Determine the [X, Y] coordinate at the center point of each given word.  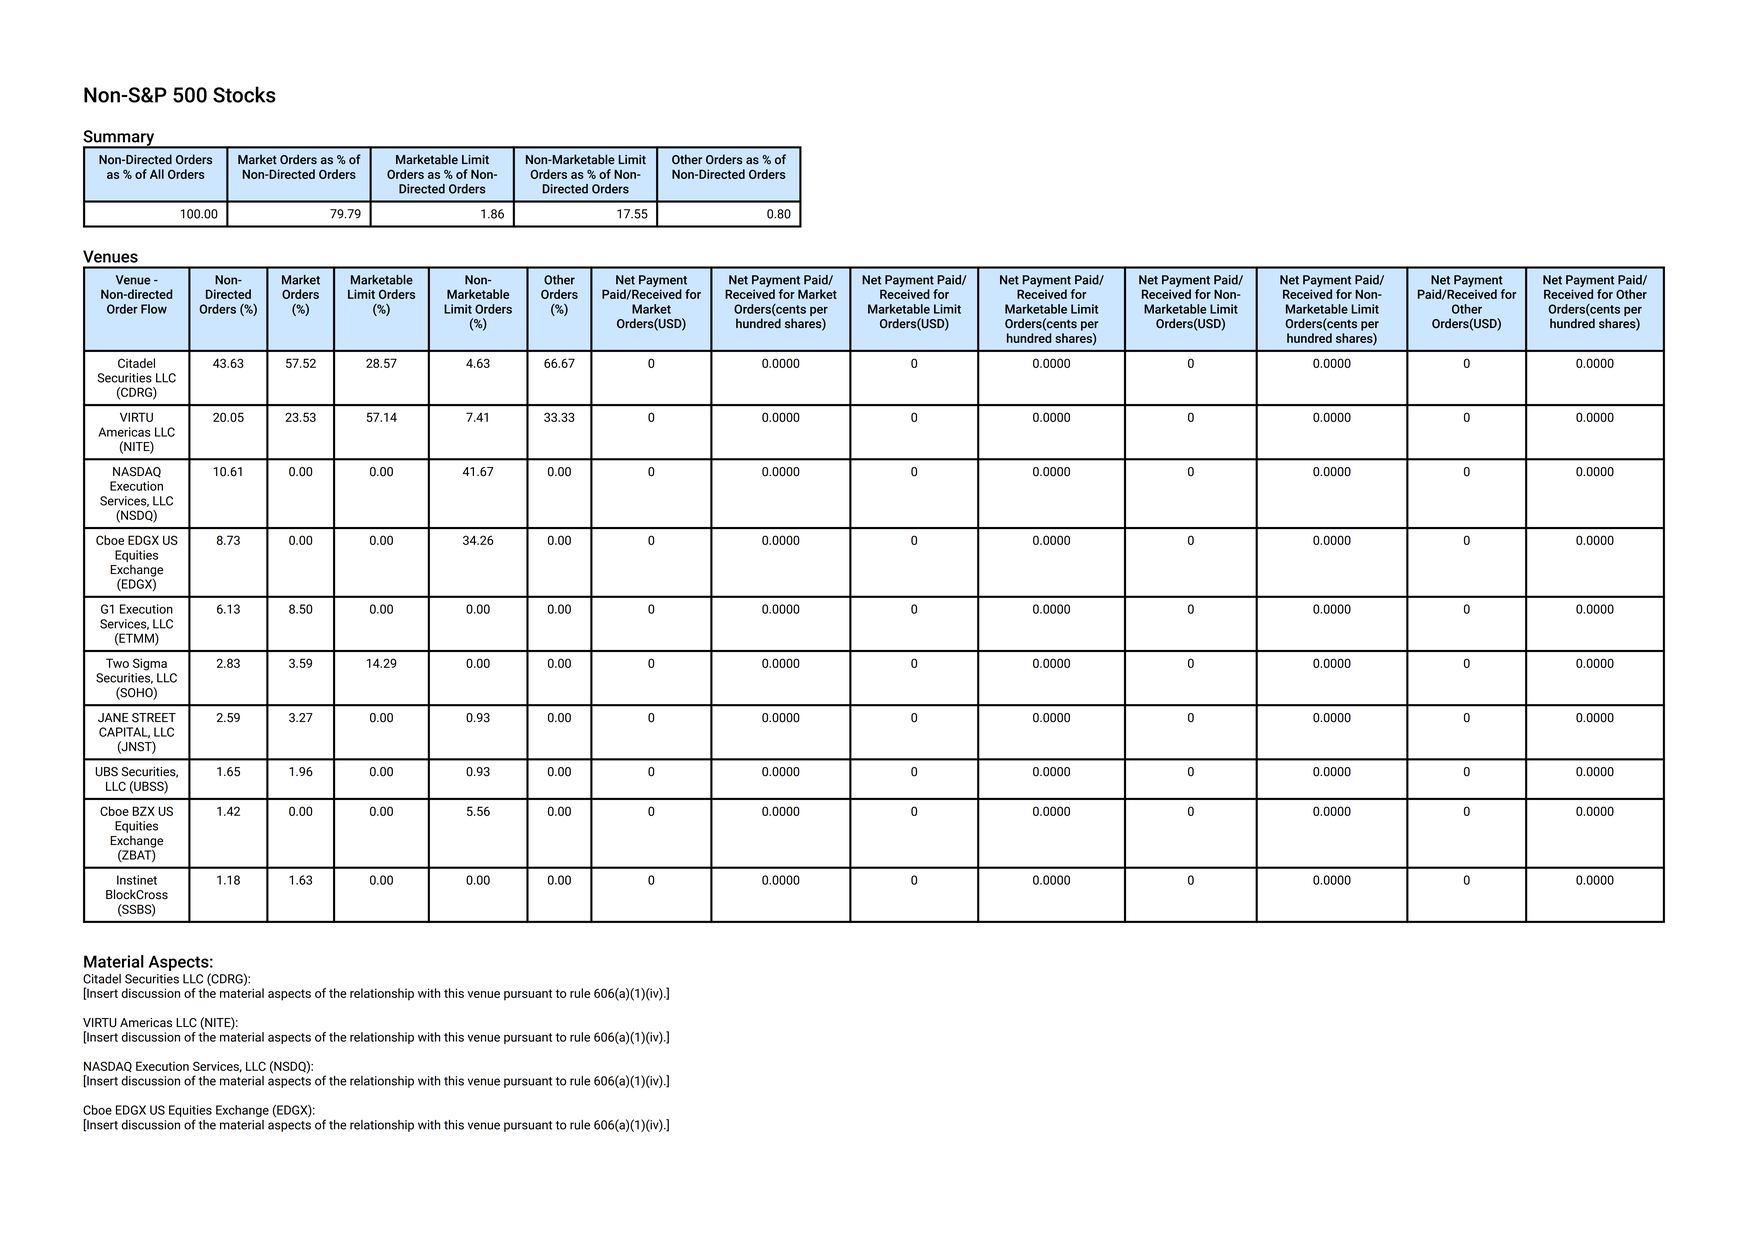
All [157, 174]
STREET [154, 718]
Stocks [244, 94]
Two [117, 663]
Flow [154, 309]
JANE [113, 718]
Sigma [150, 664]
